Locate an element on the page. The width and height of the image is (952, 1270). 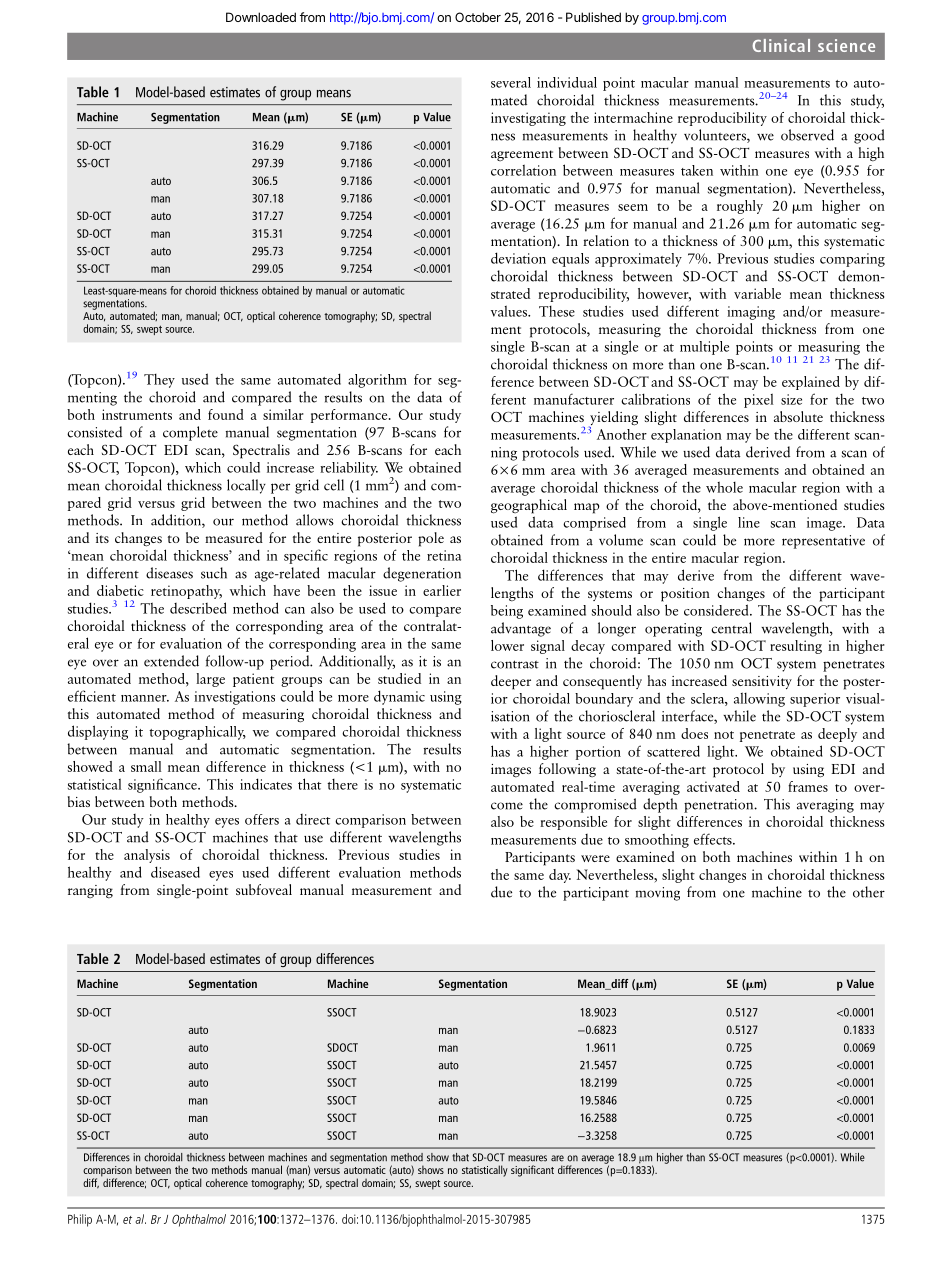
small is located at coordinates (146, 766).
